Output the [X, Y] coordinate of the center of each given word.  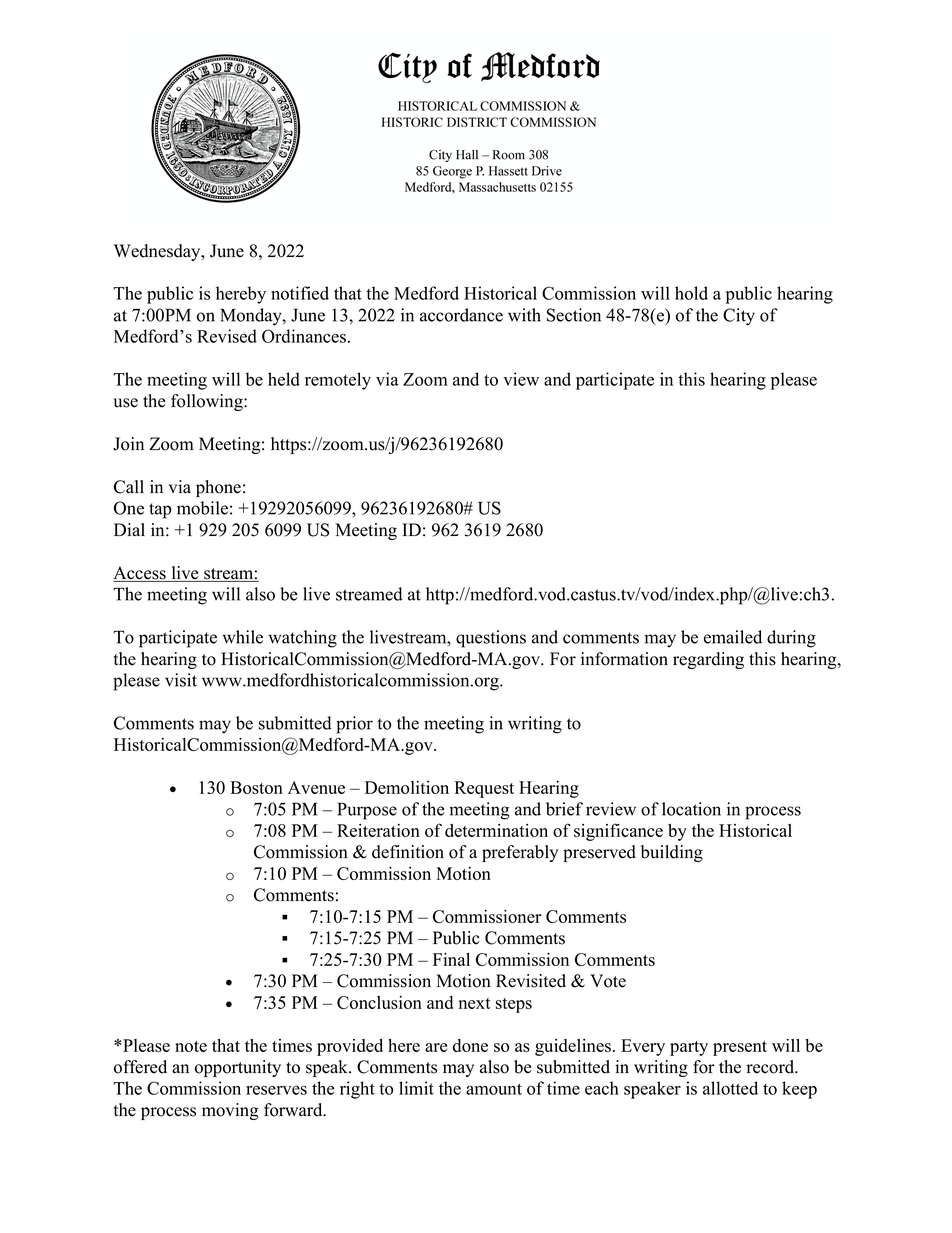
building [672, 853]
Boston [256, 787]
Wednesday [158, 252]
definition [408, 852]
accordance [461, 315]
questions [491, 639]
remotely [338, 381]
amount [494, 1089]
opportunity [238, 1068]
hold [691, 293]
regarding [708, 660]
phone [218, 488]
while [242, 637]
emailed [733, 637]
